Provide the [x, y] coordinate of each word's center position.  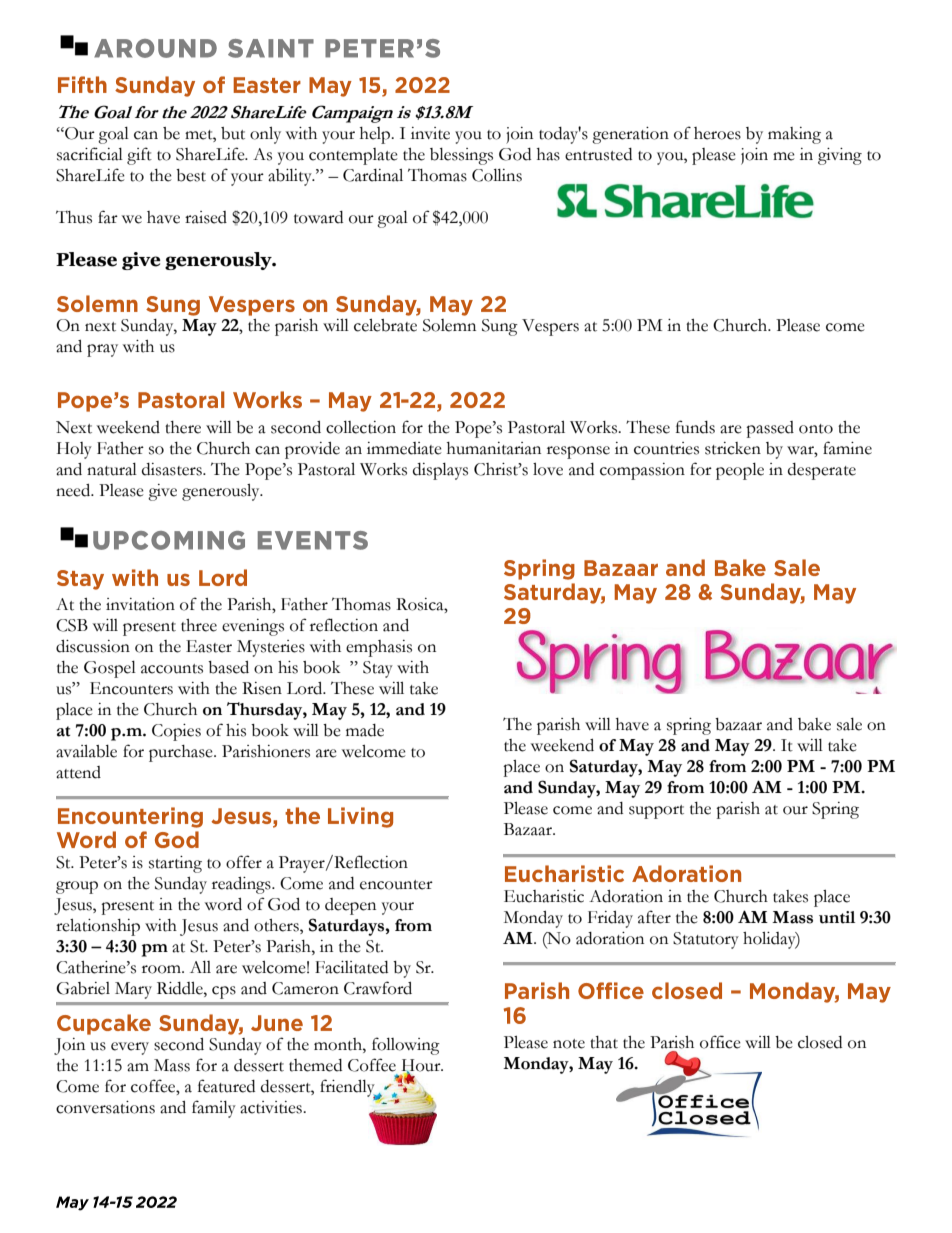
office [720, 1042]
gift [139, 156]
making [794, 135]
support [656, 812]
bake [814, 724]
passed [770, 429]
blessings [461, 156]
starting [175, 864]
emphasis [379, 648]
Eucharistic [544, 896]
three [199, 625]
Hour [422, 1066]
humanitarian [494, 448]
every [130, 1048]
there [183, 427]
